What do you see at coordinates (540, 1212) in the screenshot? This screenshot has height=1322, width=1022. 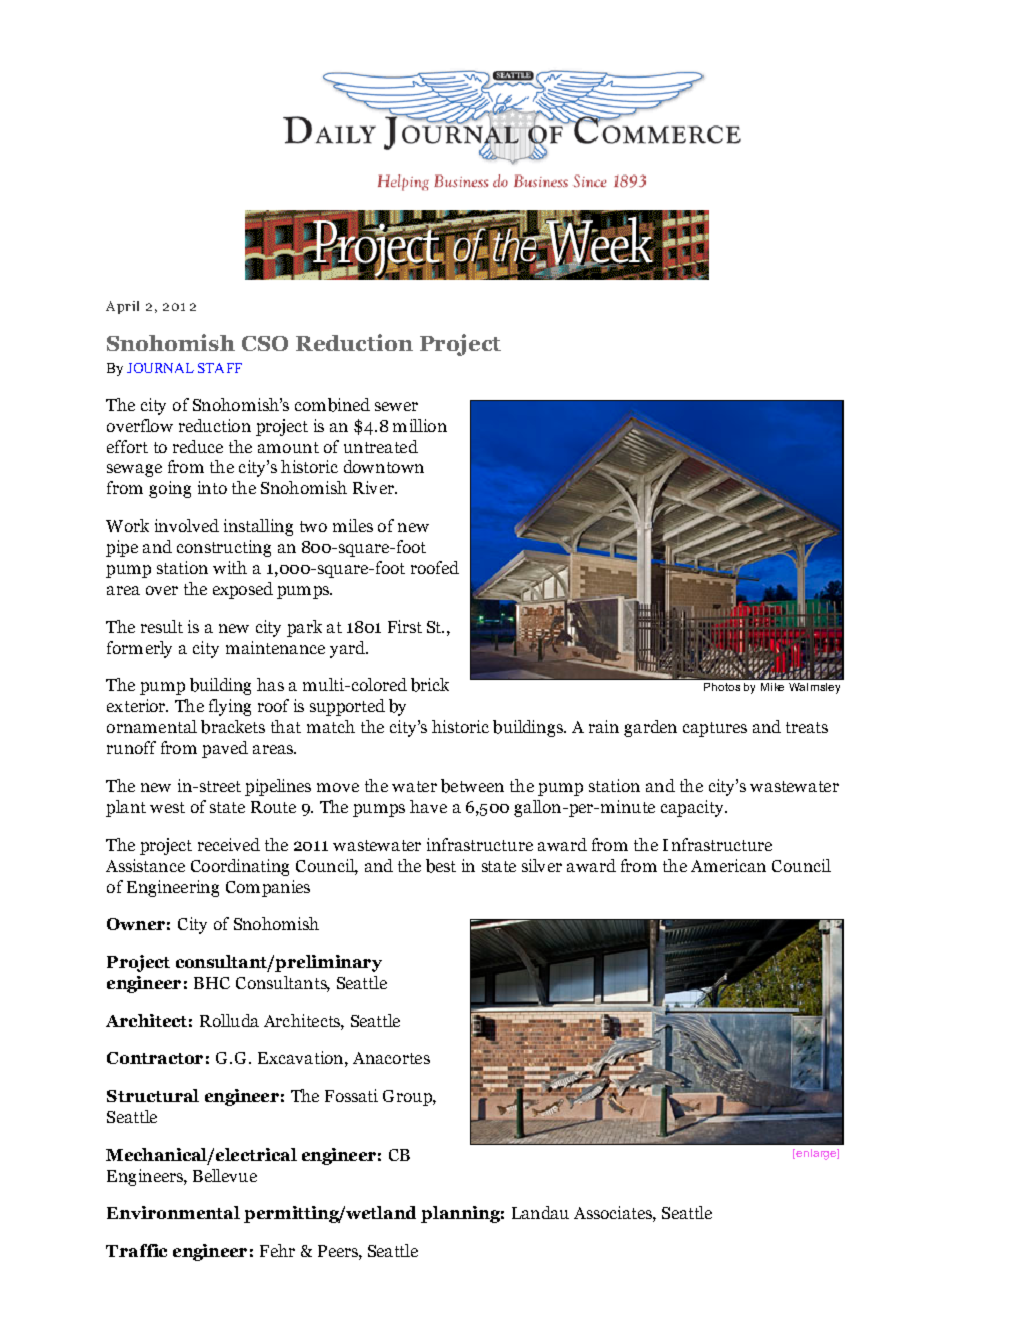 I see `Landau` at bounding box center [540, 1212].
